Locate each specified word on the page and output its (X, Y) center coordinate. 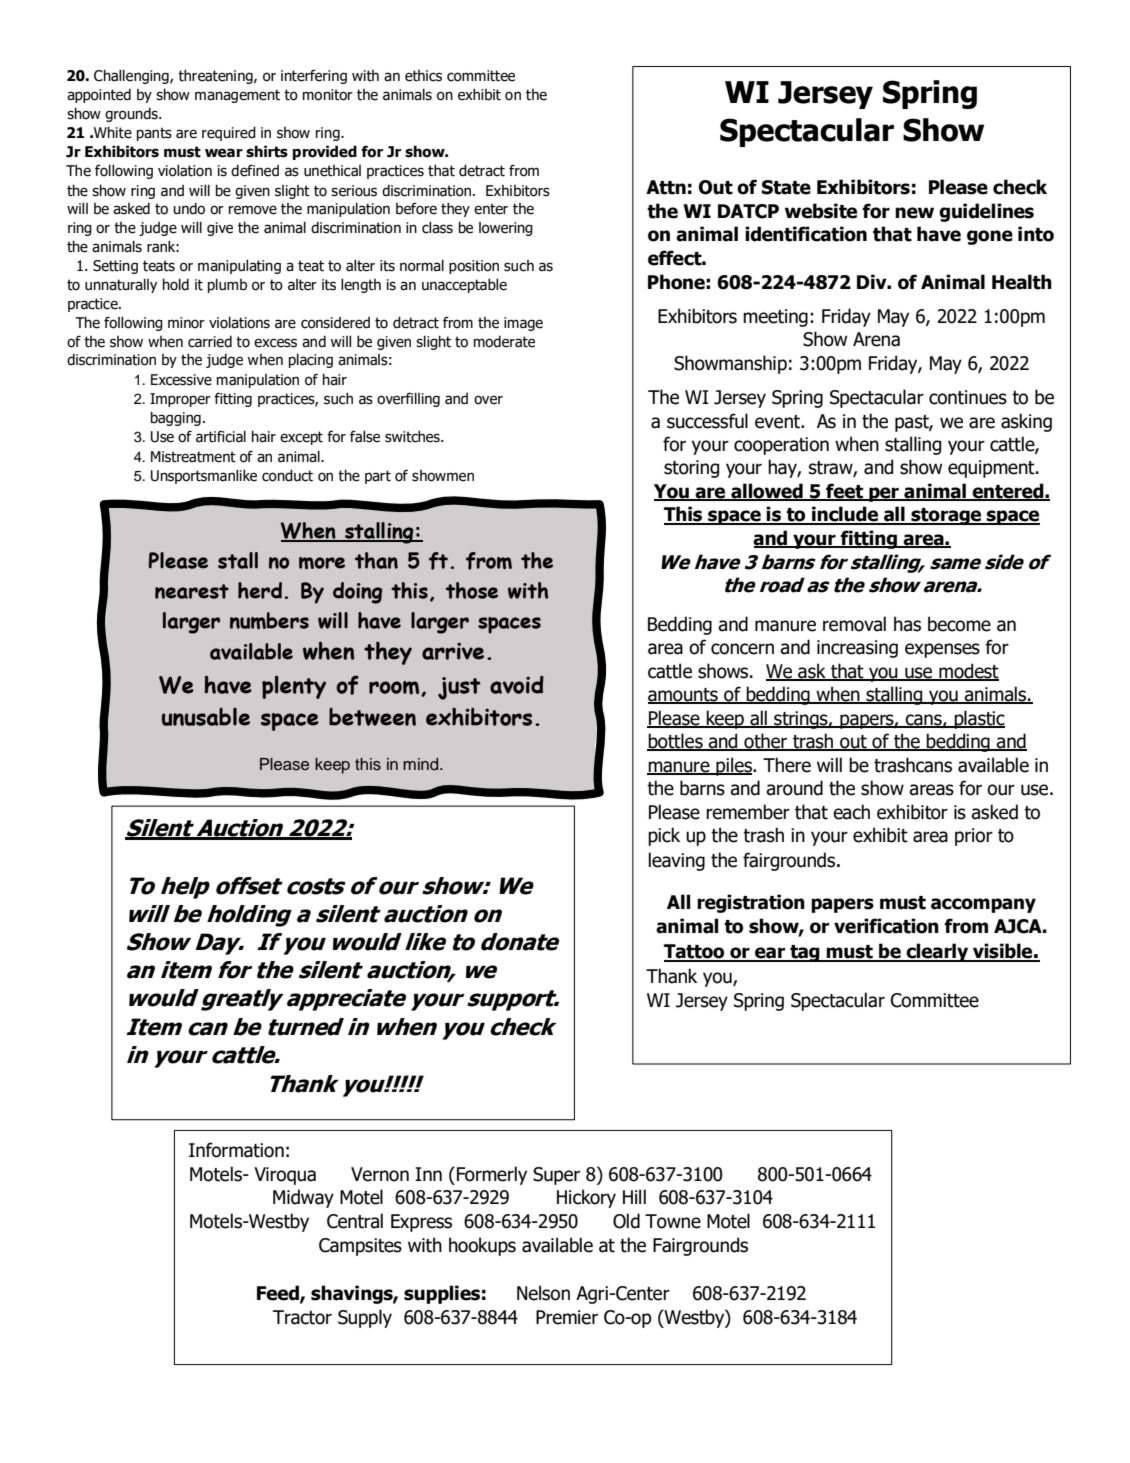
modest (968, 671)
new (914, 213)
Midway (303, 1198)
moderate (504, 342)
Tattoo (695, 952)
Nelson (543, 1293)
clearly (937, 952)
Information (236, 1150)
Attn (666, 187)
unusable (206, 716)
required (229, 133)
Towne (673, 1221)
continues (968, 397)
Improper (180, 400)
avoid (517, 684)
